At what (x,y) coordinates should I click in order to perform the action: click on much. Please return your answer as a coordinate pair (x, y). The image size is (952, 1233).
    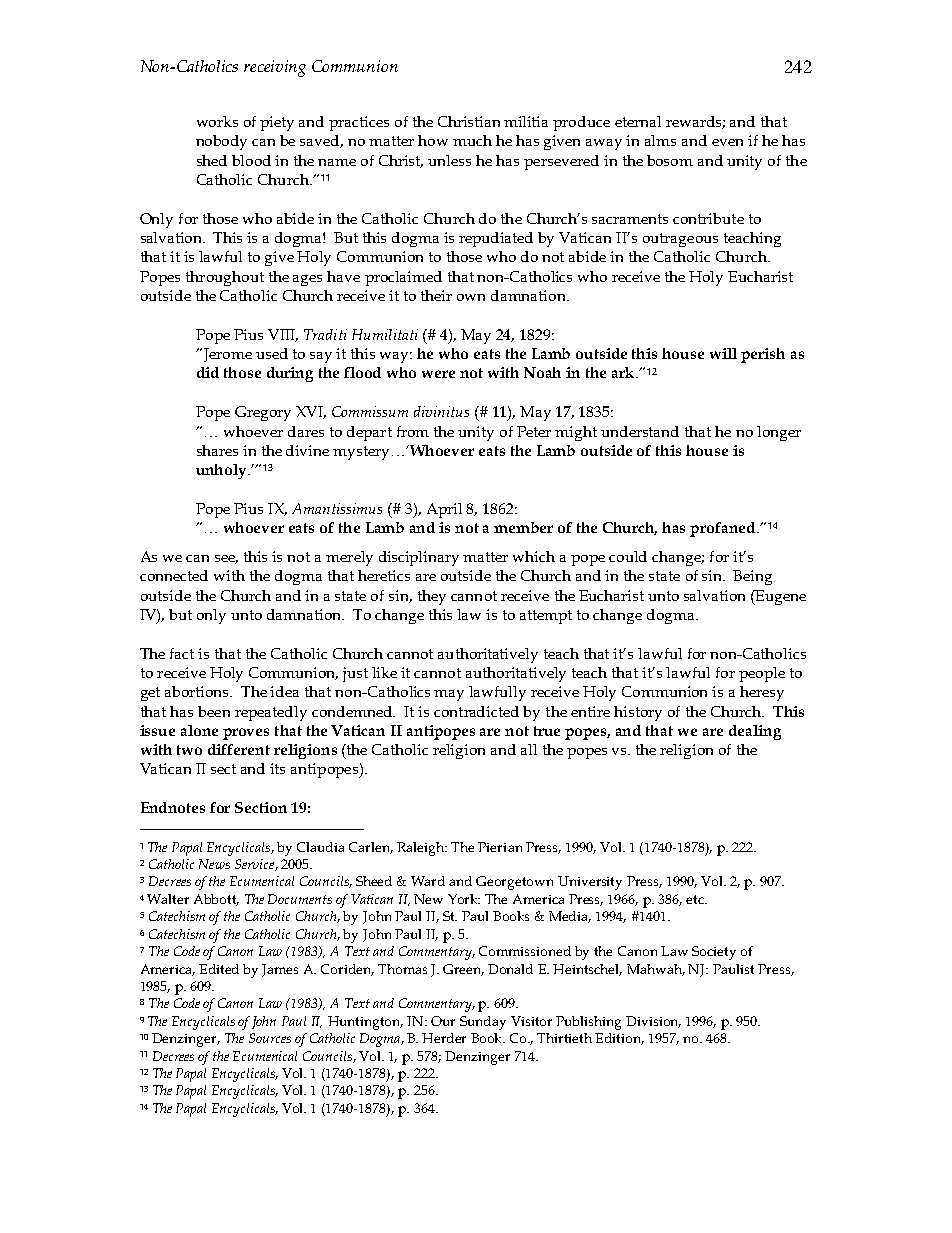
    Looking at the image, I should click on (472, 140).
